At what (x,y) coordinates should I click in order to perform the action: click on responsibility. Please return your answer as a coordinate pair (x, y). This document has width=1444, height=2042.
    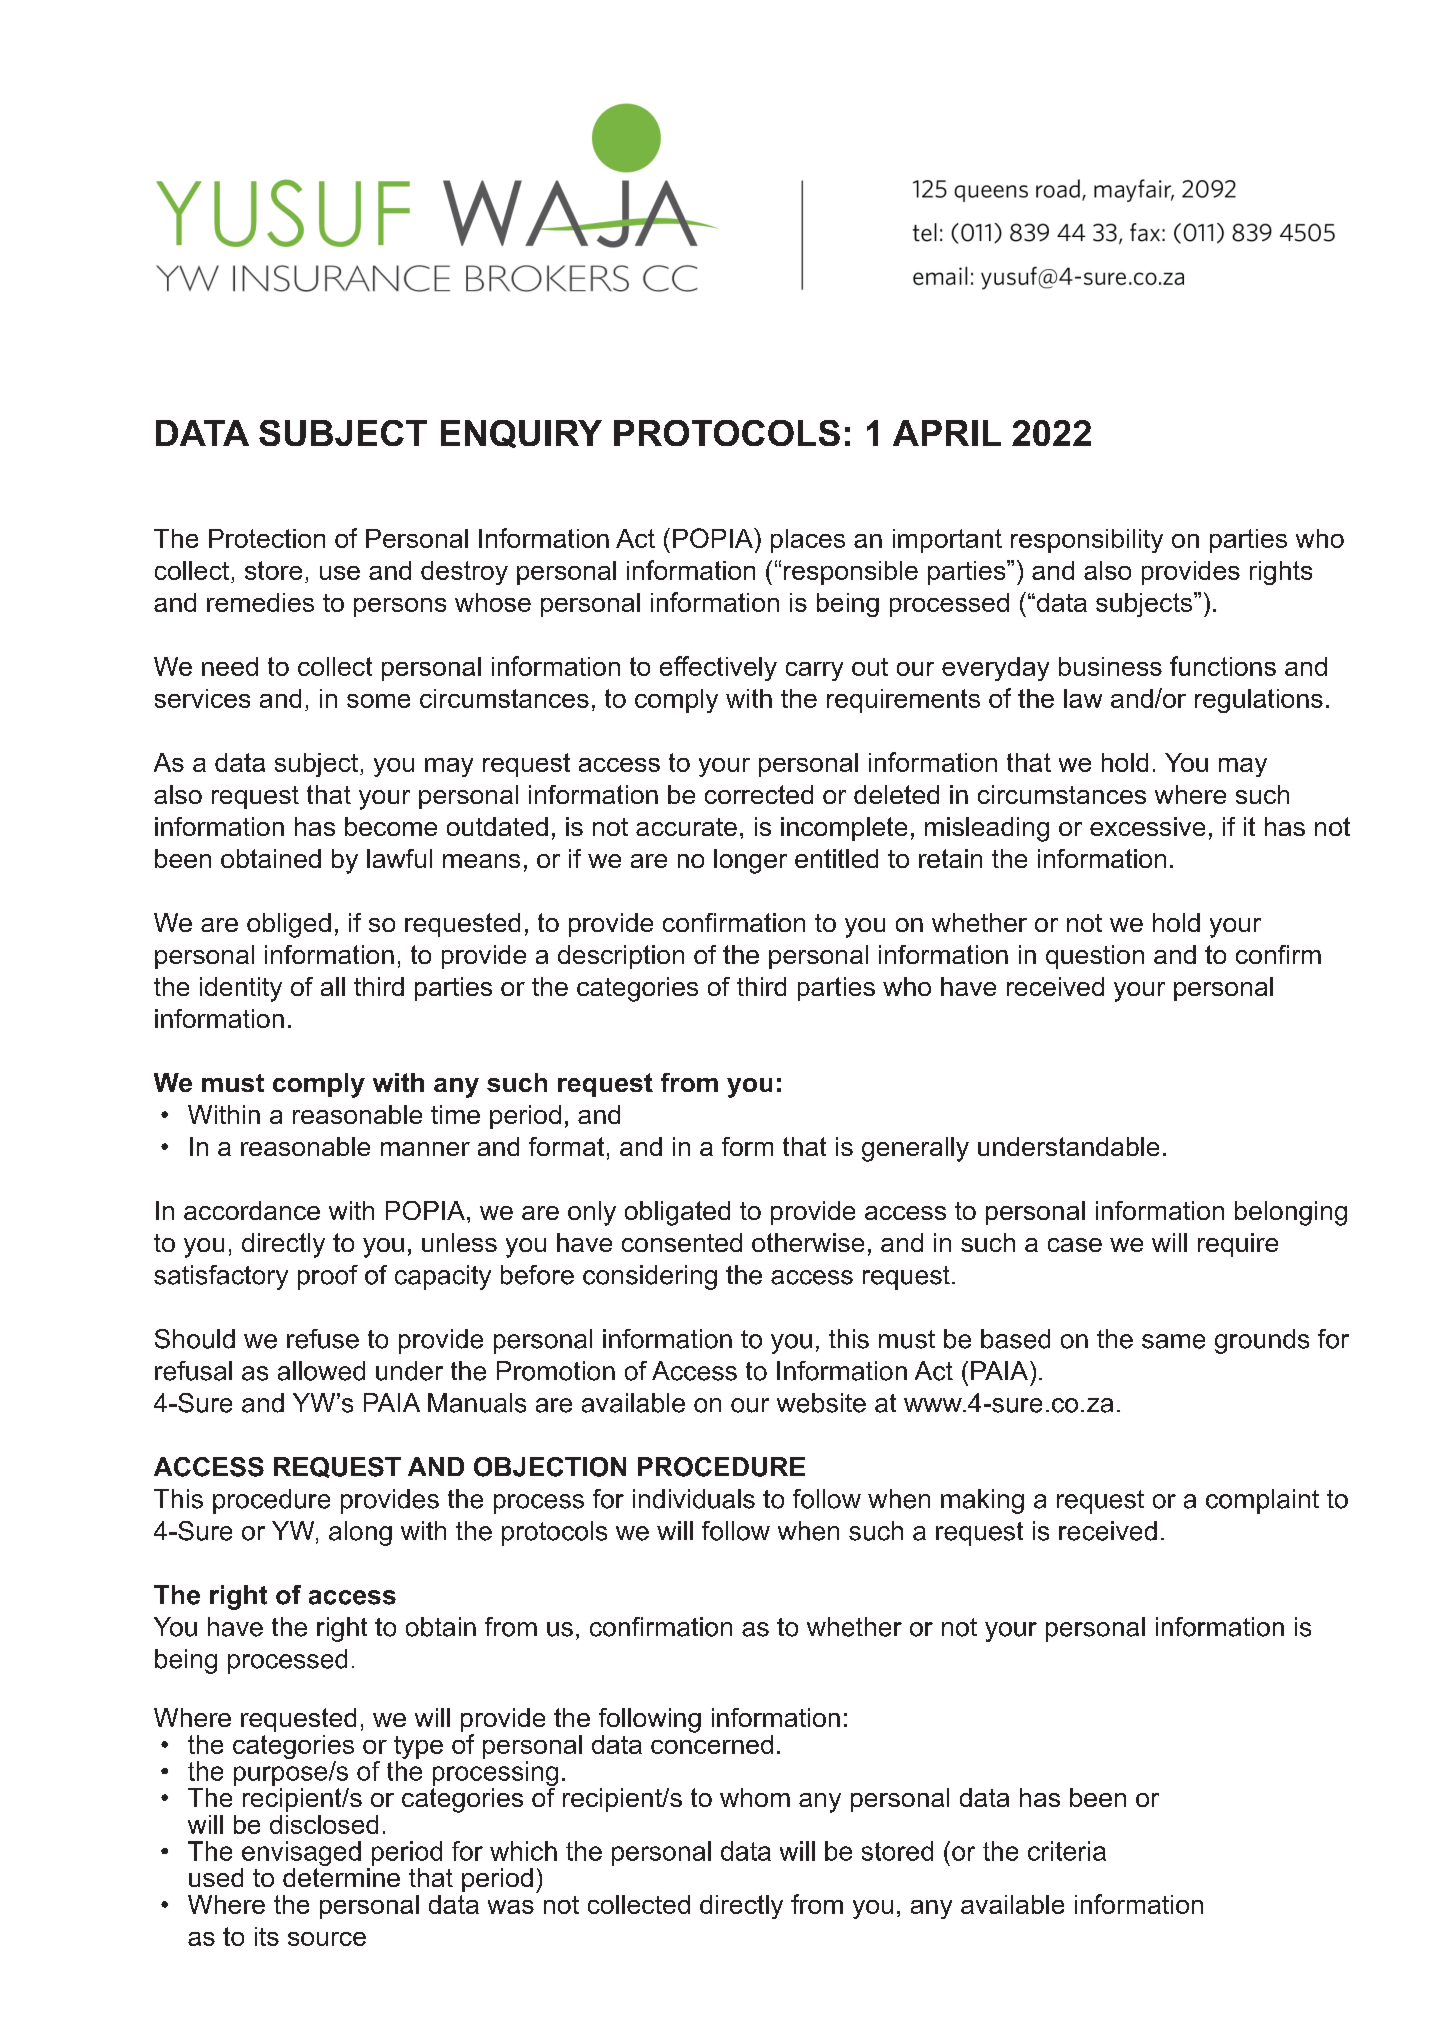
    Looking at the image, I should click on (1087, 541).
